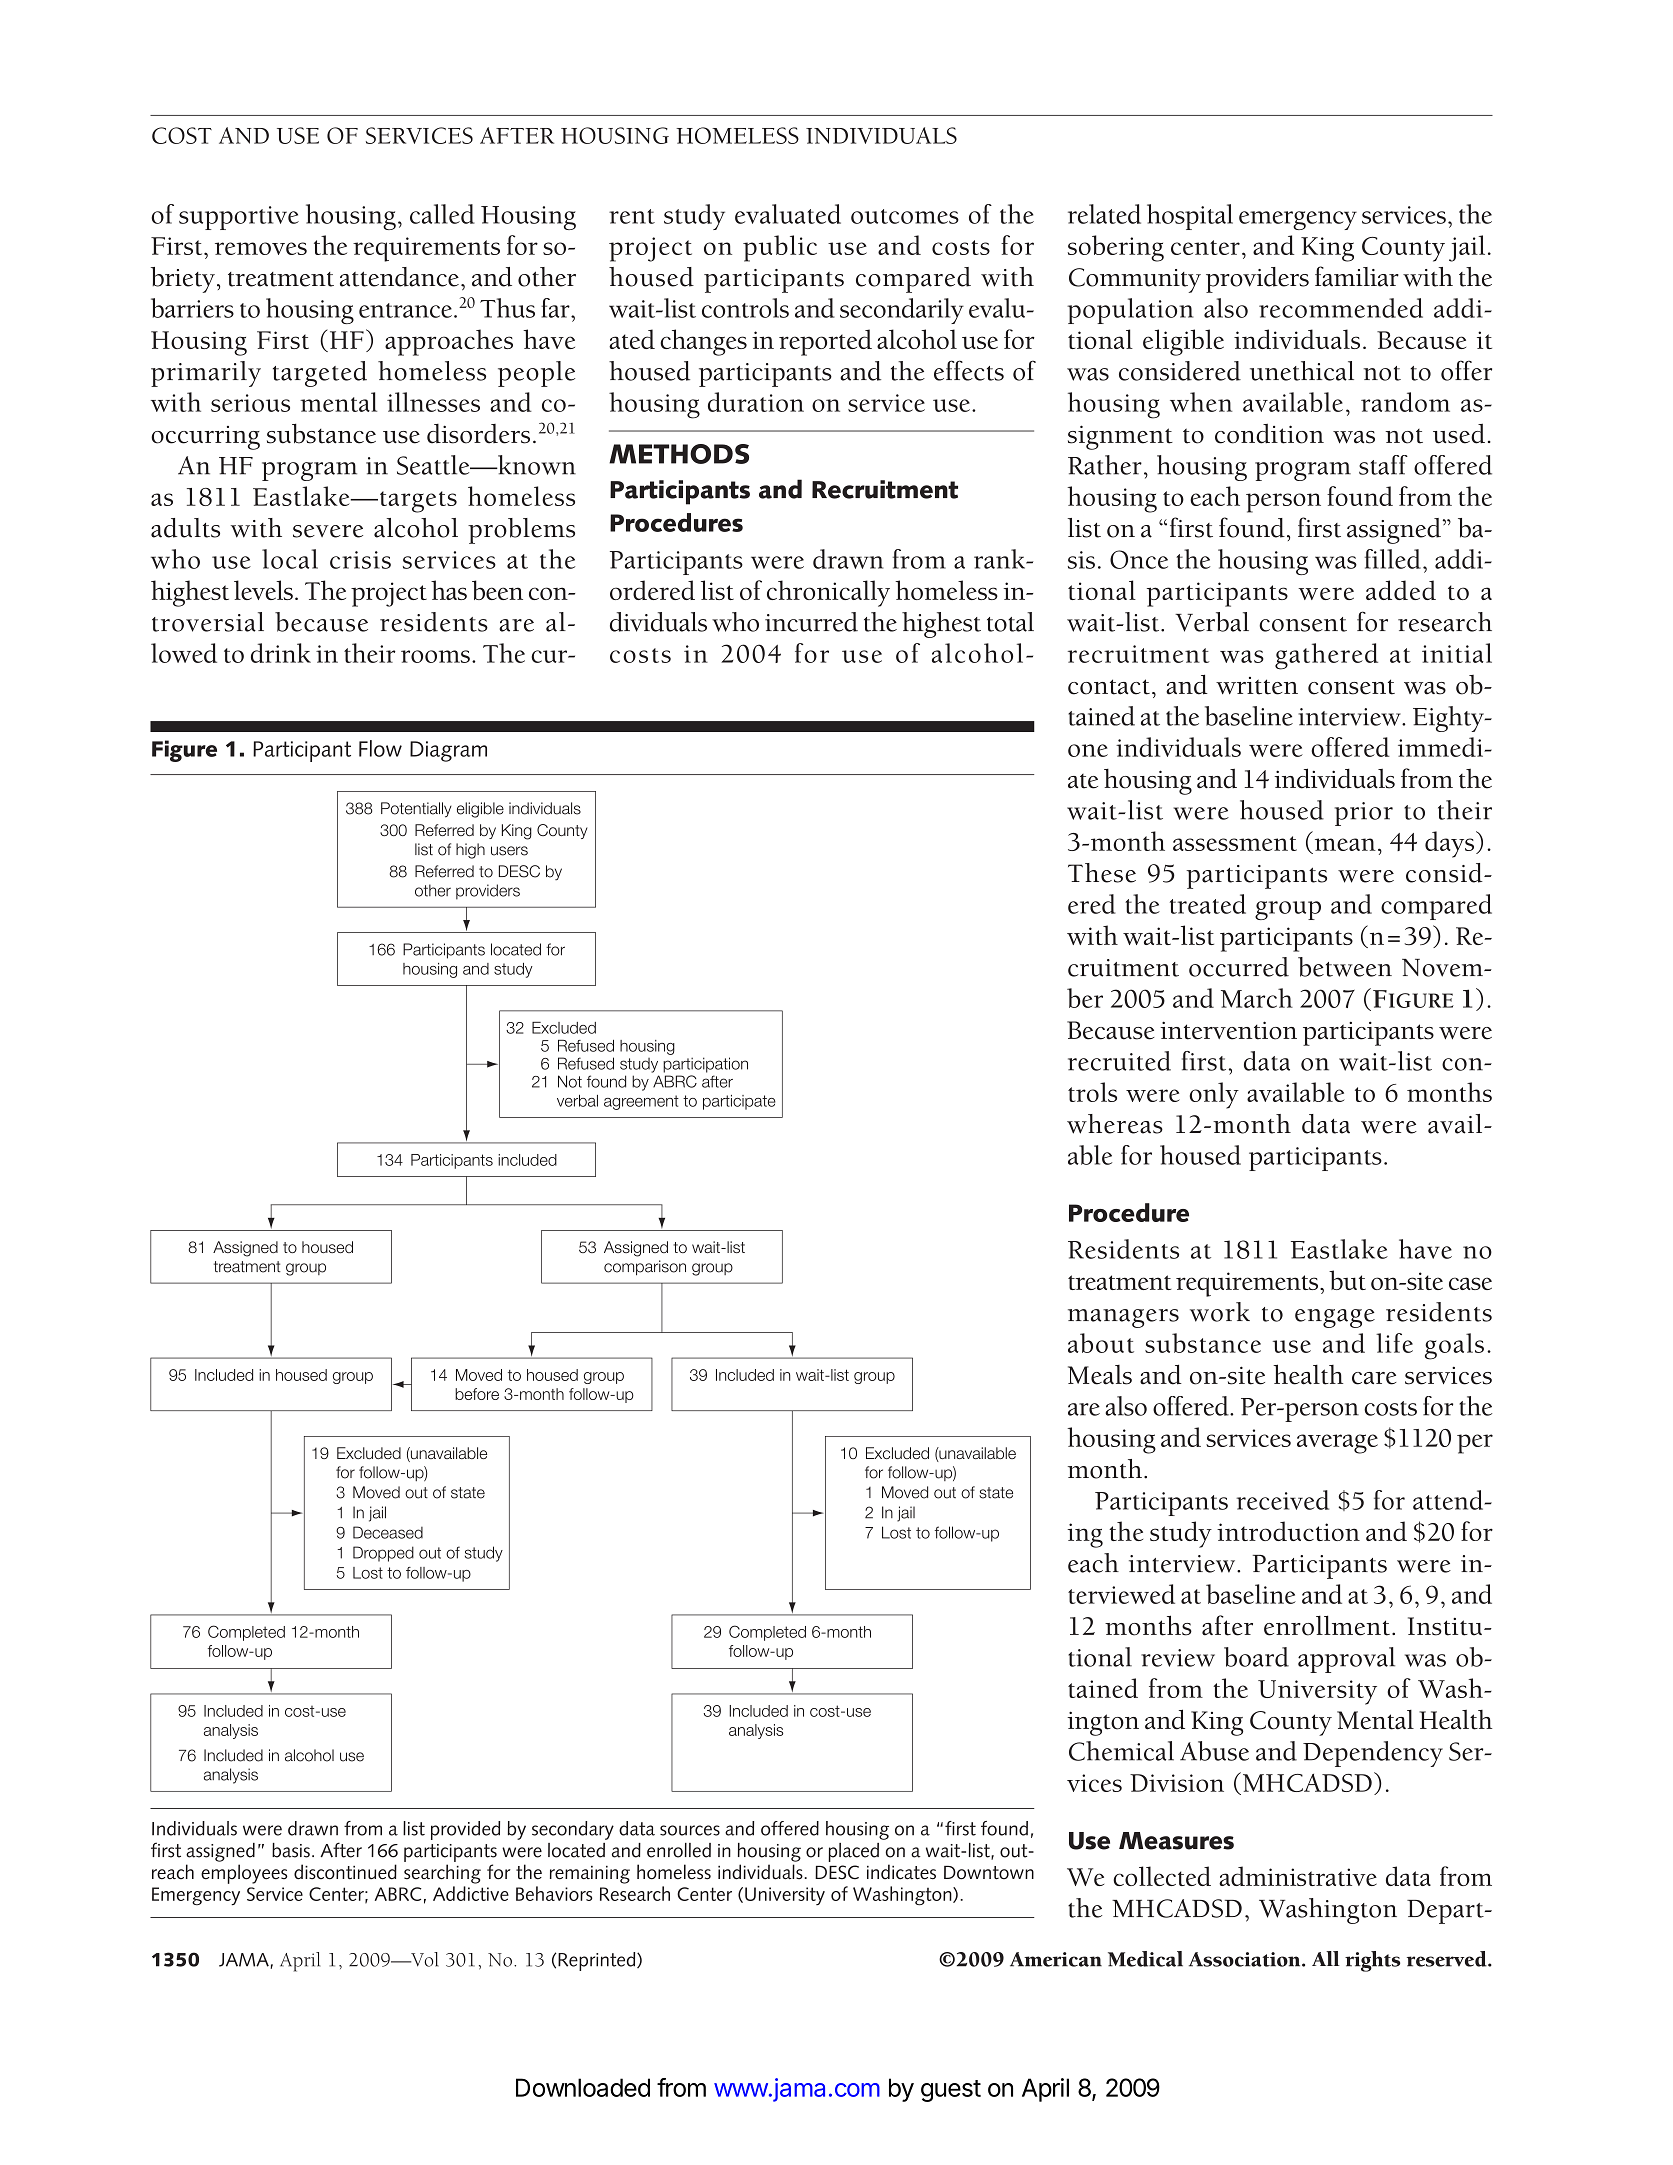 This screenshot has width=1673, height=2165. Describe the element at coordinates (1357, 276) in the screenshot. I see `familiar` at that location.
